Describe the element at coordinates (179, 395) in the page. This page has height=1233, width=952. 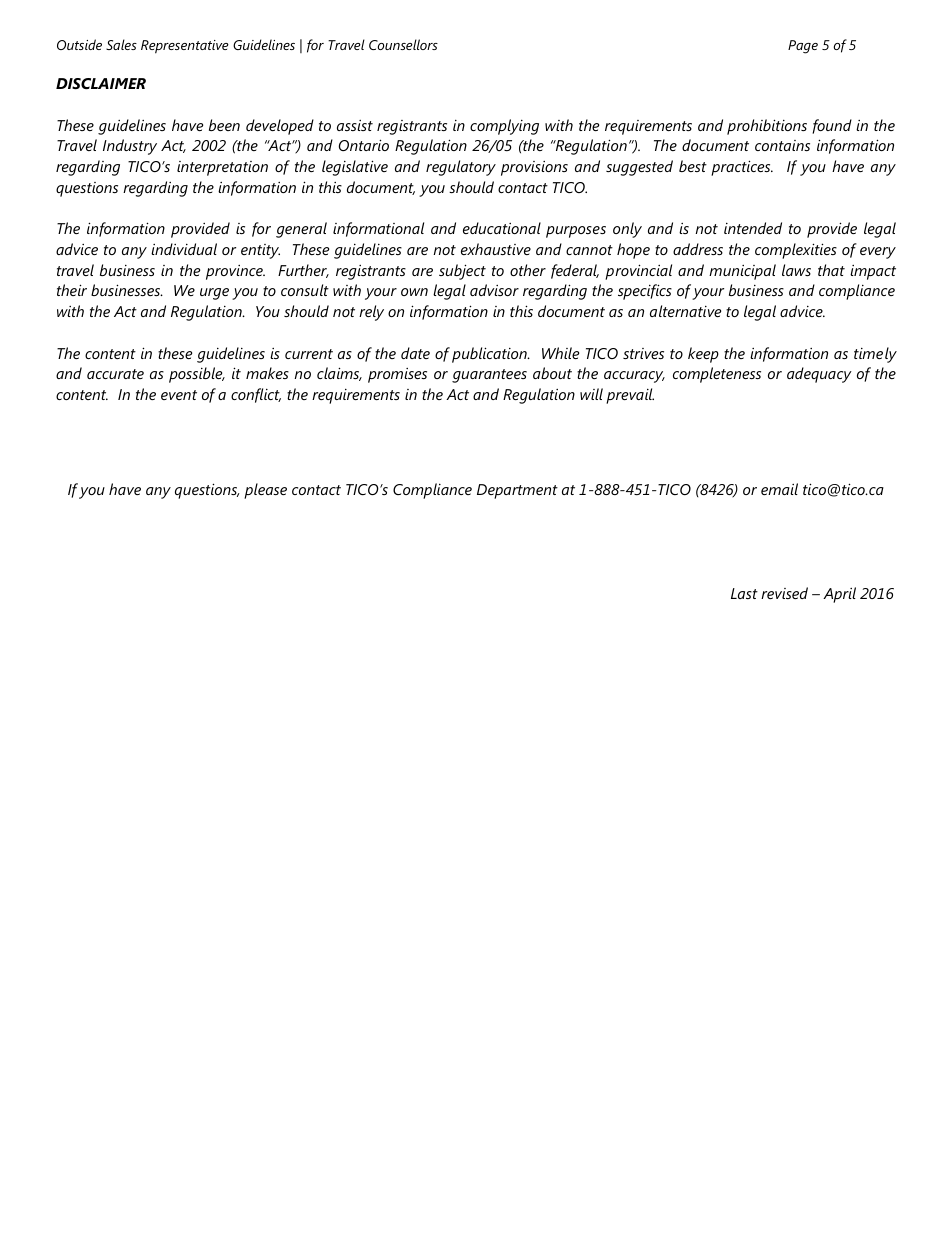
I see `event` at that location.
